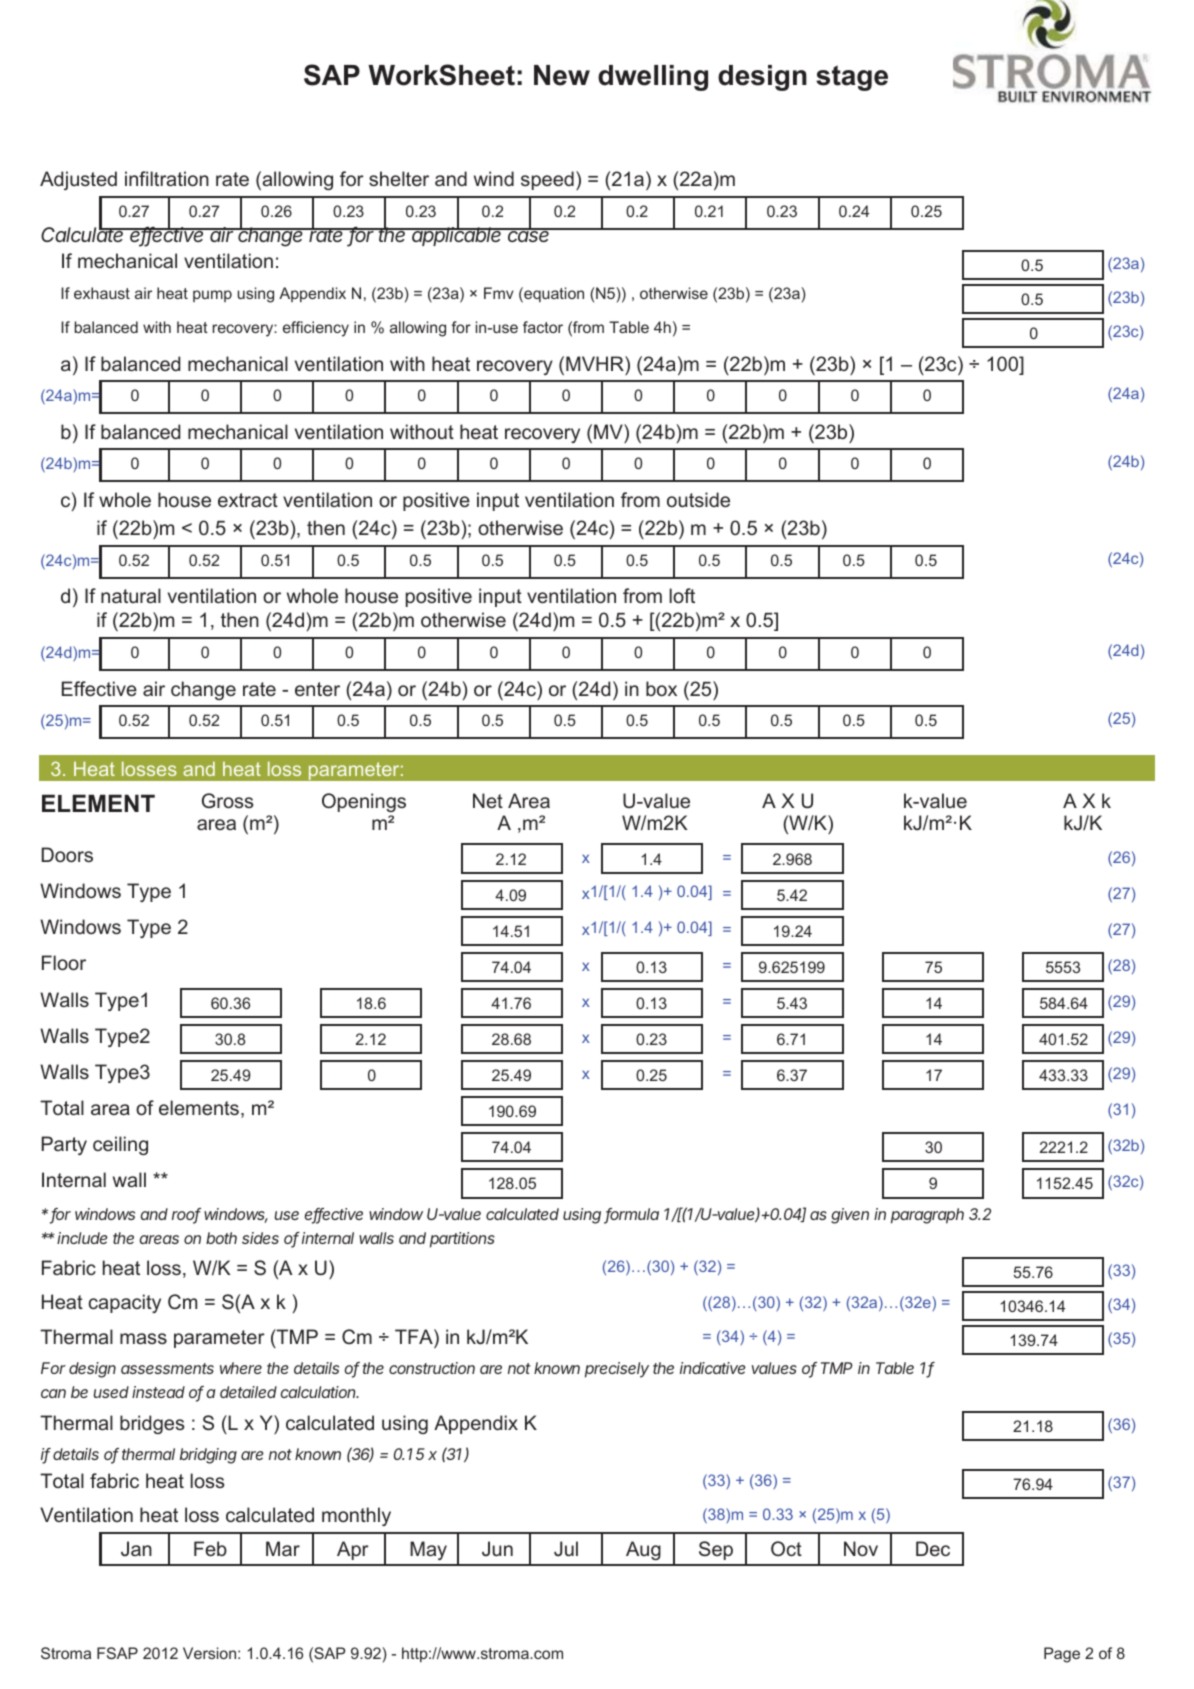  I want to click on stage, so click(852, 78).
